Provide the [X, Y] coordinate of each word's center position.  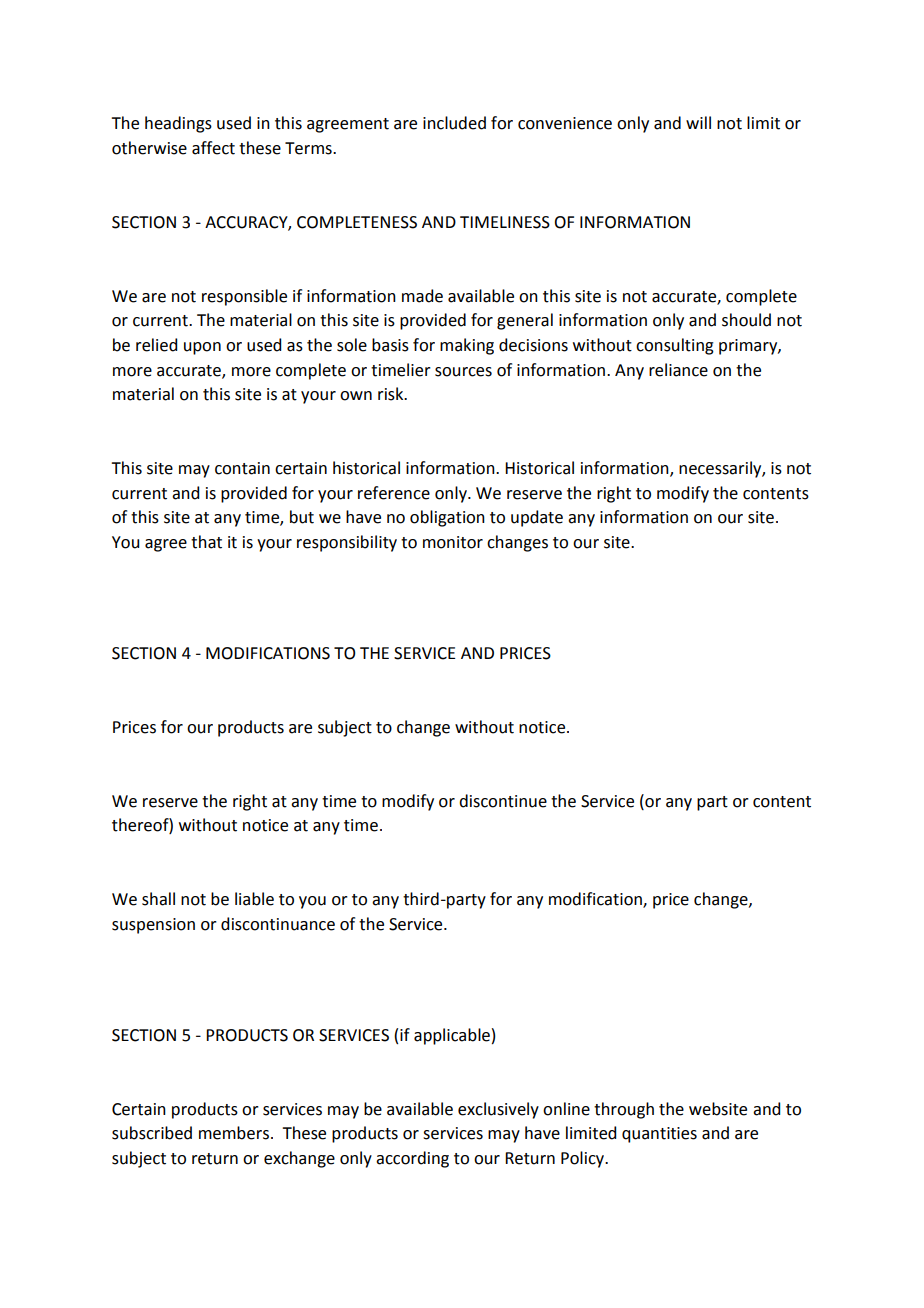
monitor [453, 542]
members [234, 1133]
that [206, 542]
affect [213, 148]
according [412, 1159]
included [454, 123]
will [698, 122]
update [537, 518]
